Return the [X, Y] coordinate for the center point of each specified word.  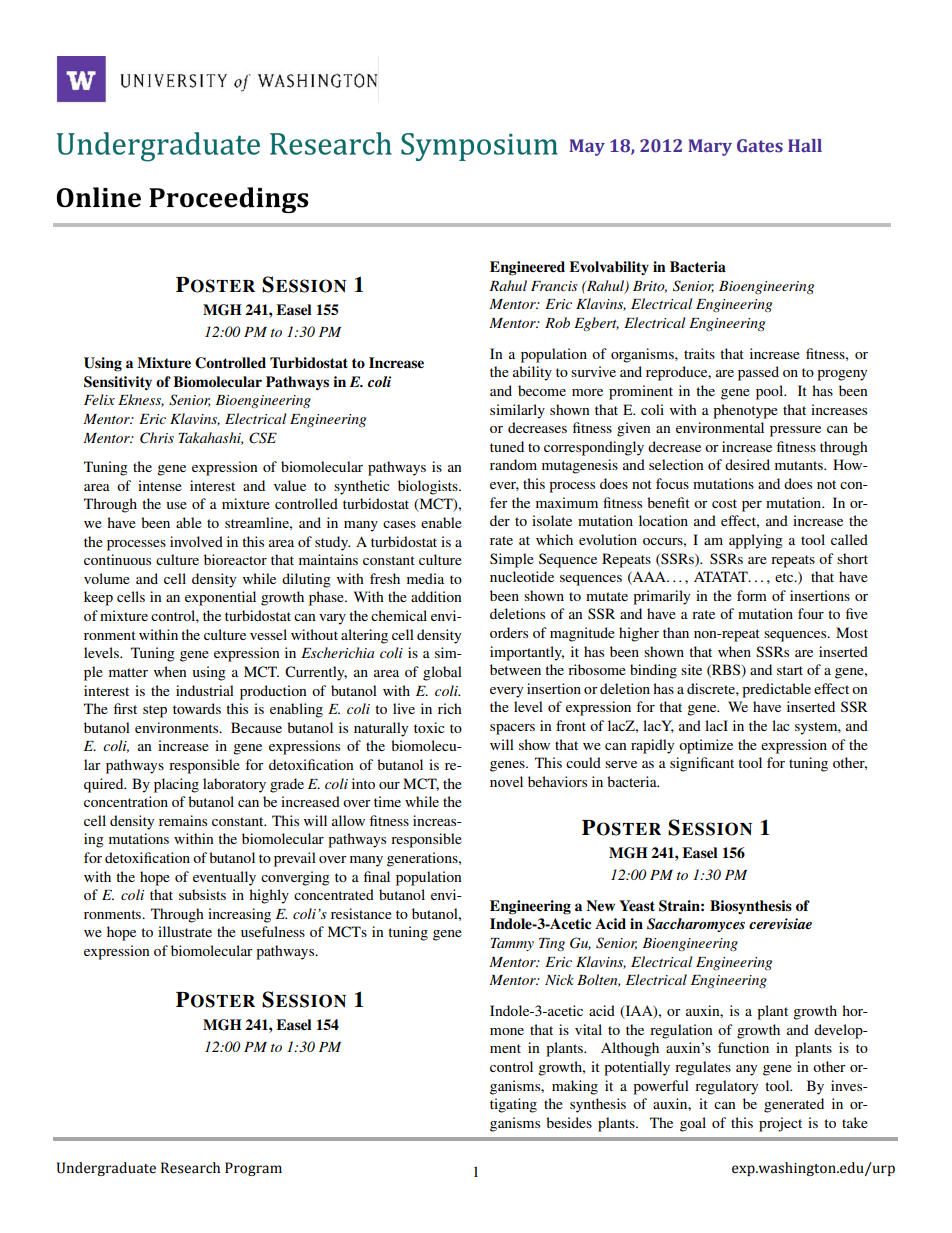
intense [160, 485]
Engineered [527, 268]
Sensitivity [118, 383]
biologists [429, 487]
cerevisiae [780, 923]
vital [588, 1029]
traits [699, 353]
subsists [202, 894]
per [752, 506]
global [442, 673]
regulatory [726, 1087]
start [790, 670]
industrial [205, 690]
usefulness [273, 931]
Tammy [512, 944]
